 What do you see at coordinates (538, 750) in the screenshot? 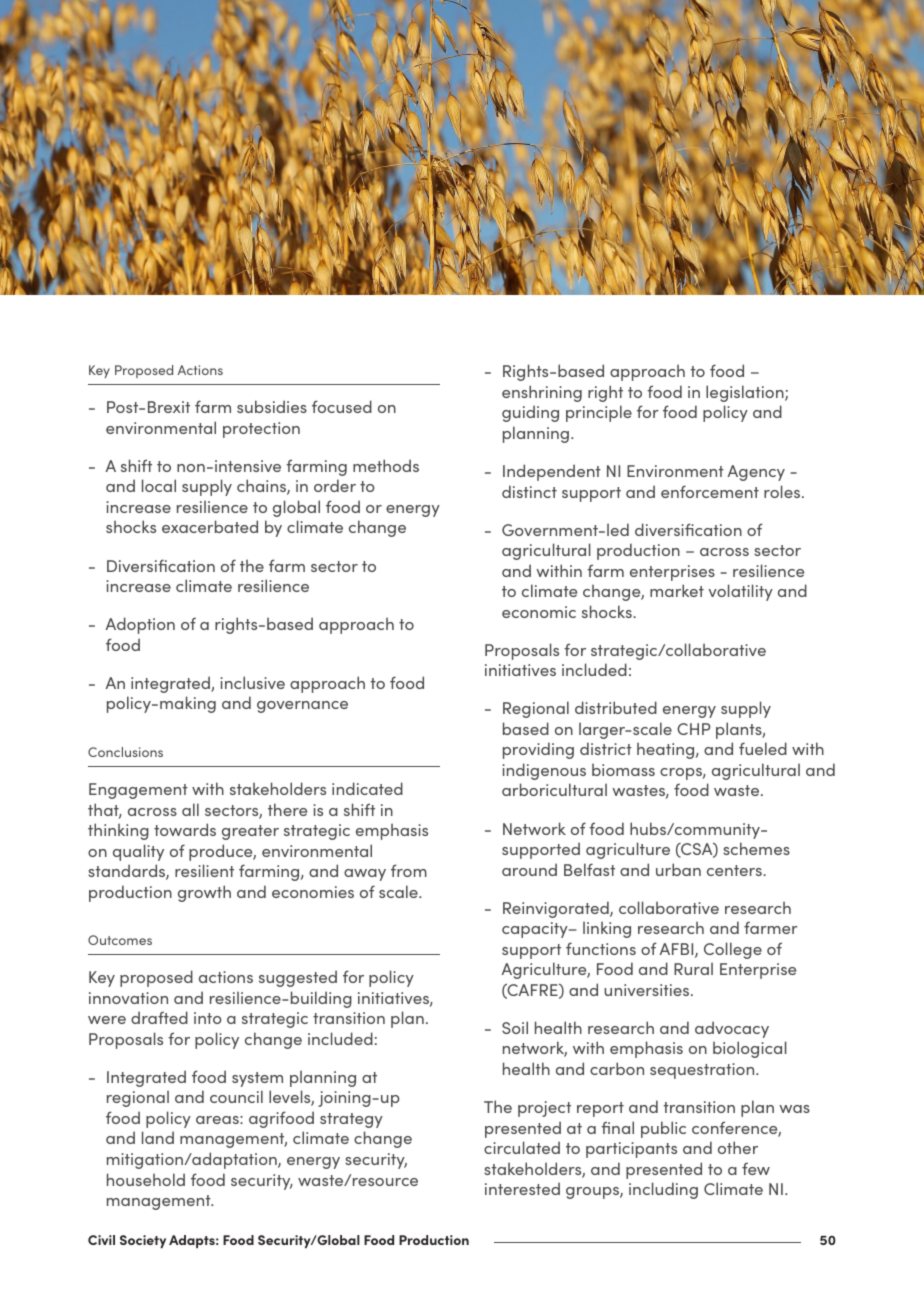
I see `providing` at bounding box center [538, 750].
